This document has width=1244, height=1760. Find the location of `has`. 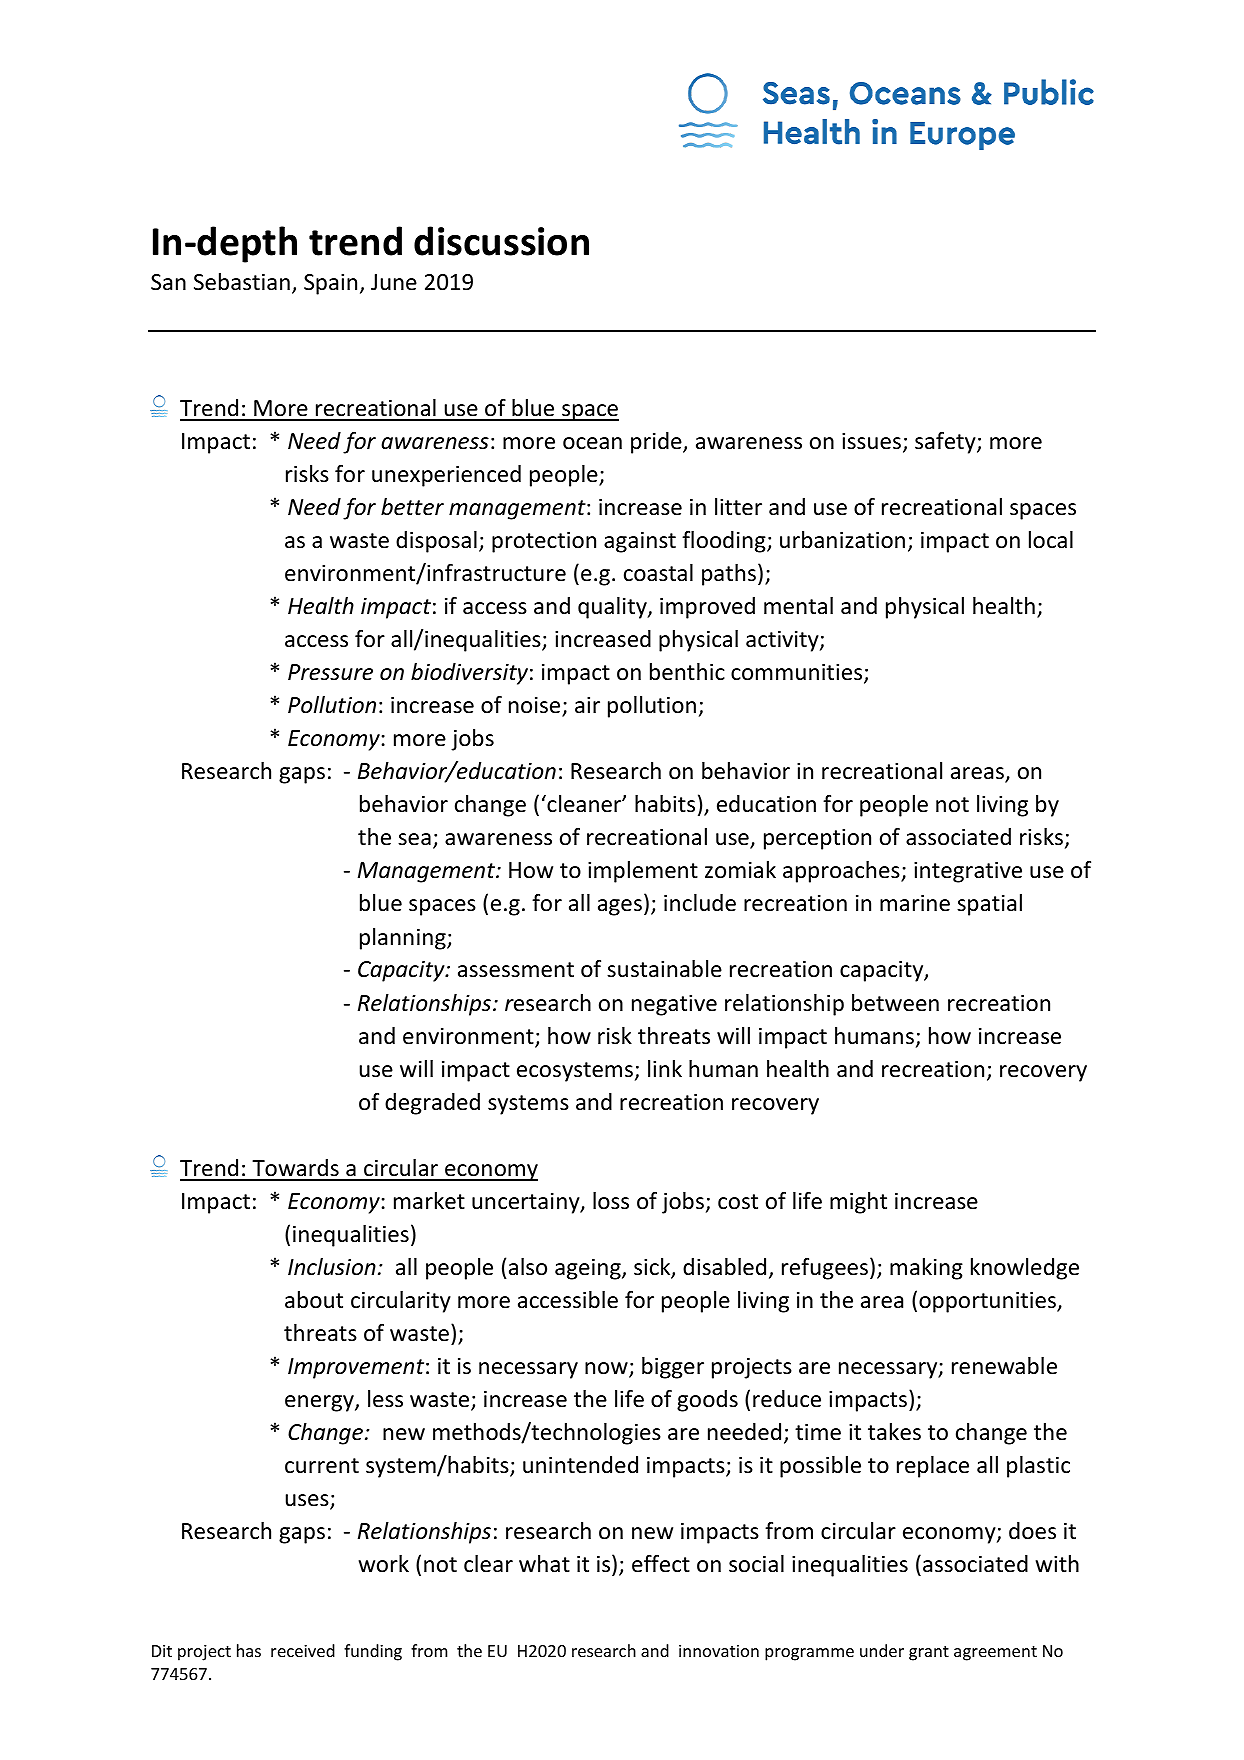

has is located at coordinates (249, 1650).
